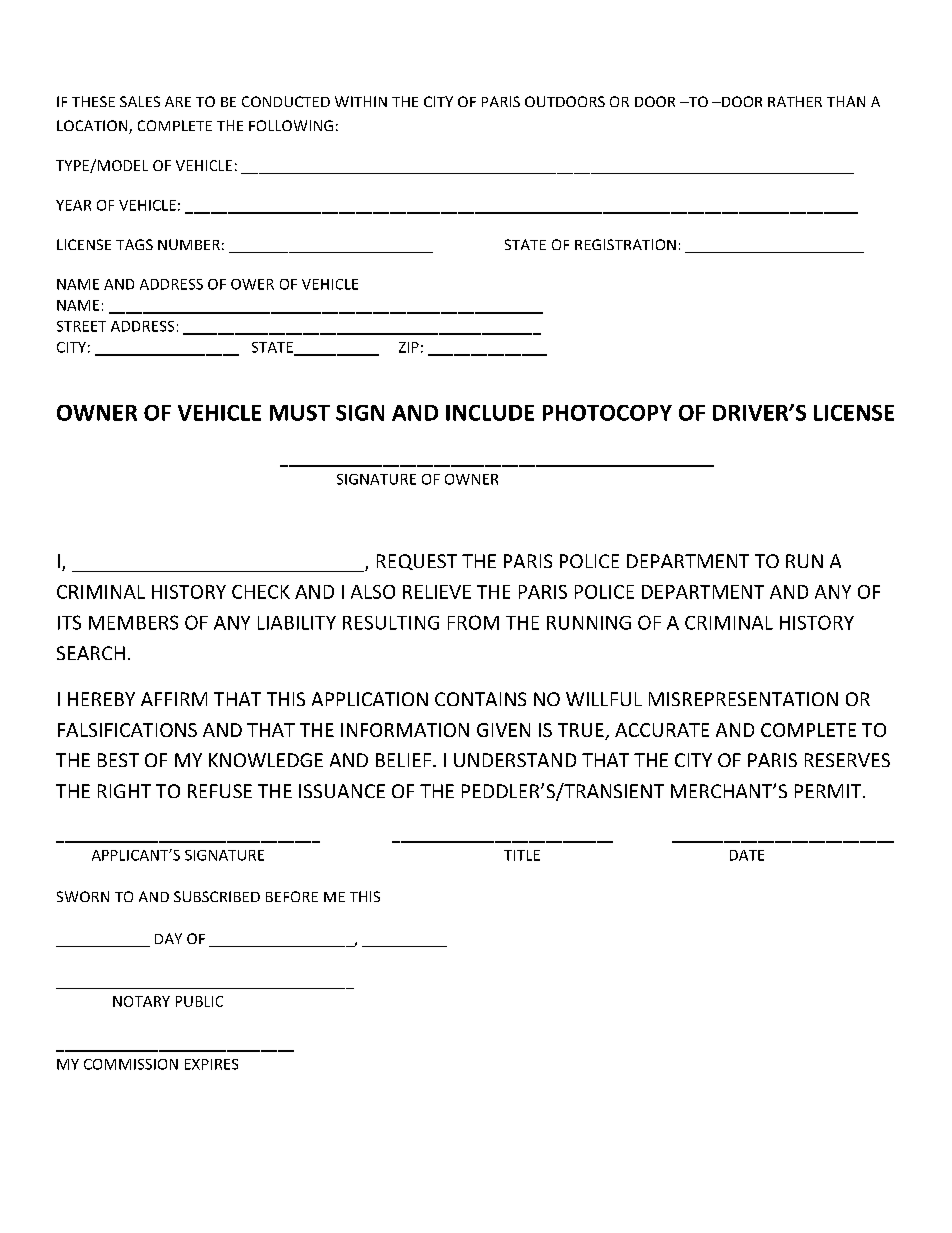 This document has width=952, height=1233. What do you see at coordinates (124, 791) in the document?
I see `RIGHT` at bounding box center [124, 791].
